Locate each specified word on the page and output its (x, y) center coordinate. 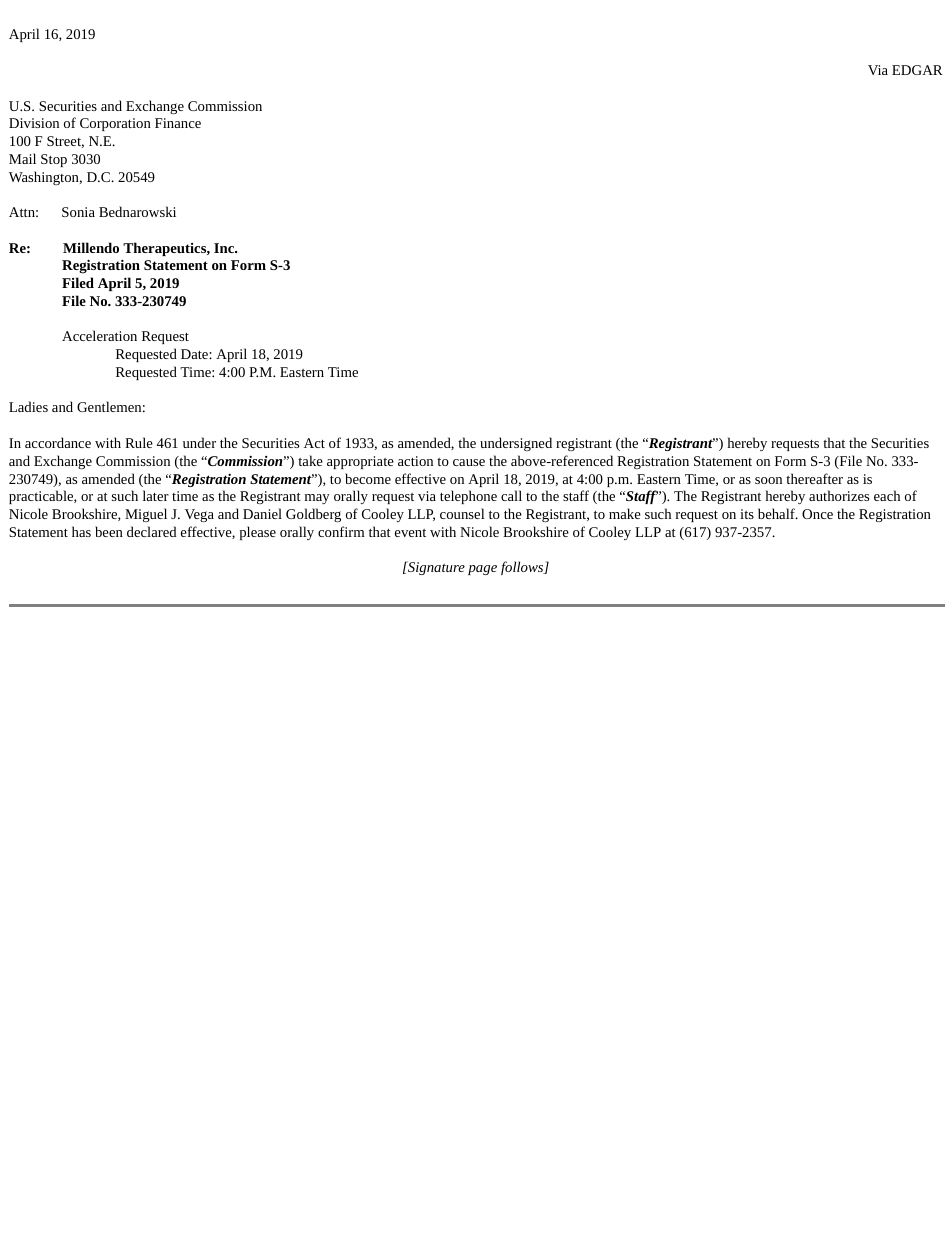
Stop (54, 160)
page (482, 570)
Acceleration (99, 335)
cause (469, 462)
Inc (225, 248)
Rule (139, 442)
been (109, 531)
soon (768, 480)
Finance (178, 123)
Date (195, 354)
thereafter (814, 478)
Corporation (115, 124)
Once (817, 514)
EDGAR (917, 70)
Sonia (78, 212)
